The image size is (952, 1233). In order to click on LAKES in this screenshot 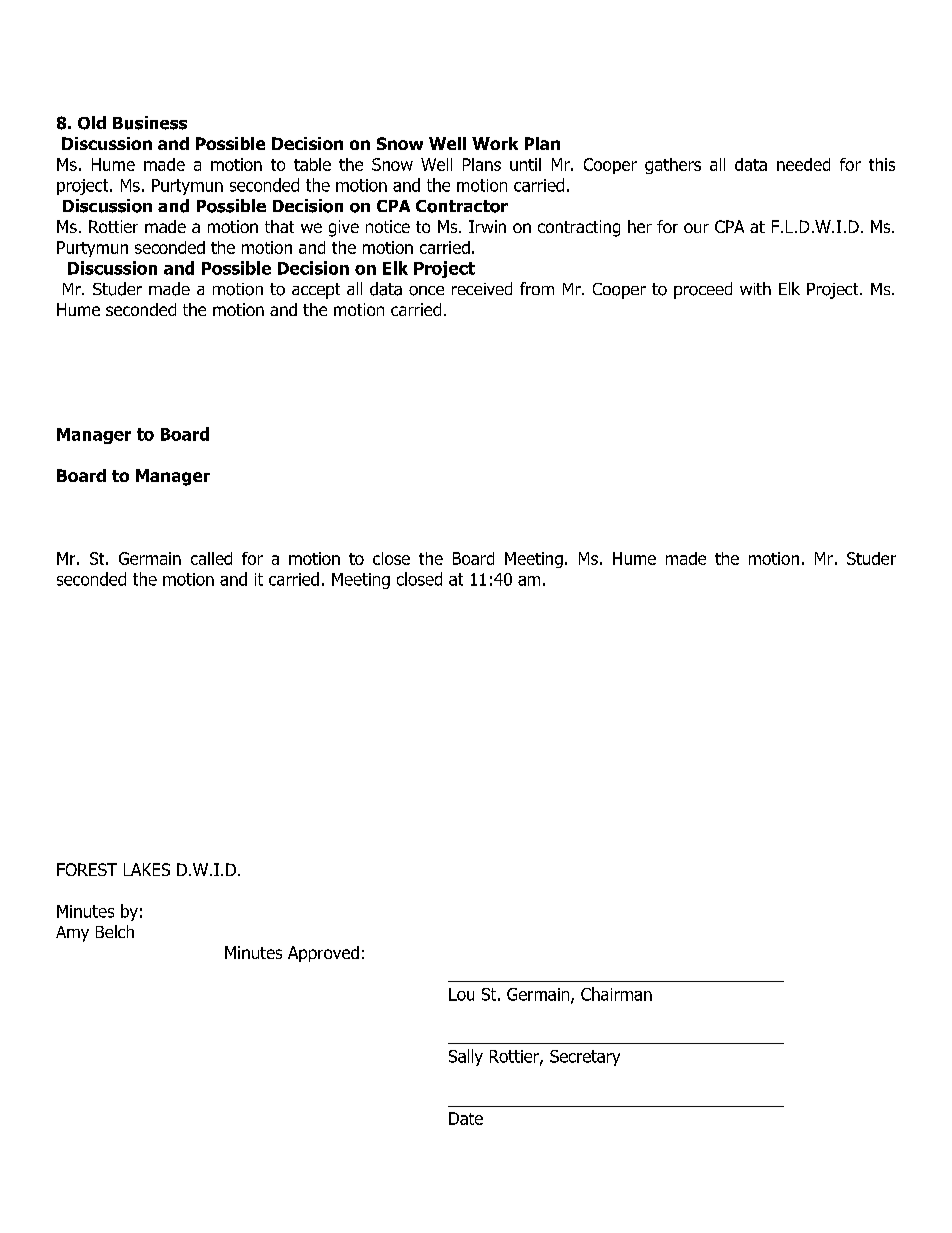, I will do `click(147, 869)`.
